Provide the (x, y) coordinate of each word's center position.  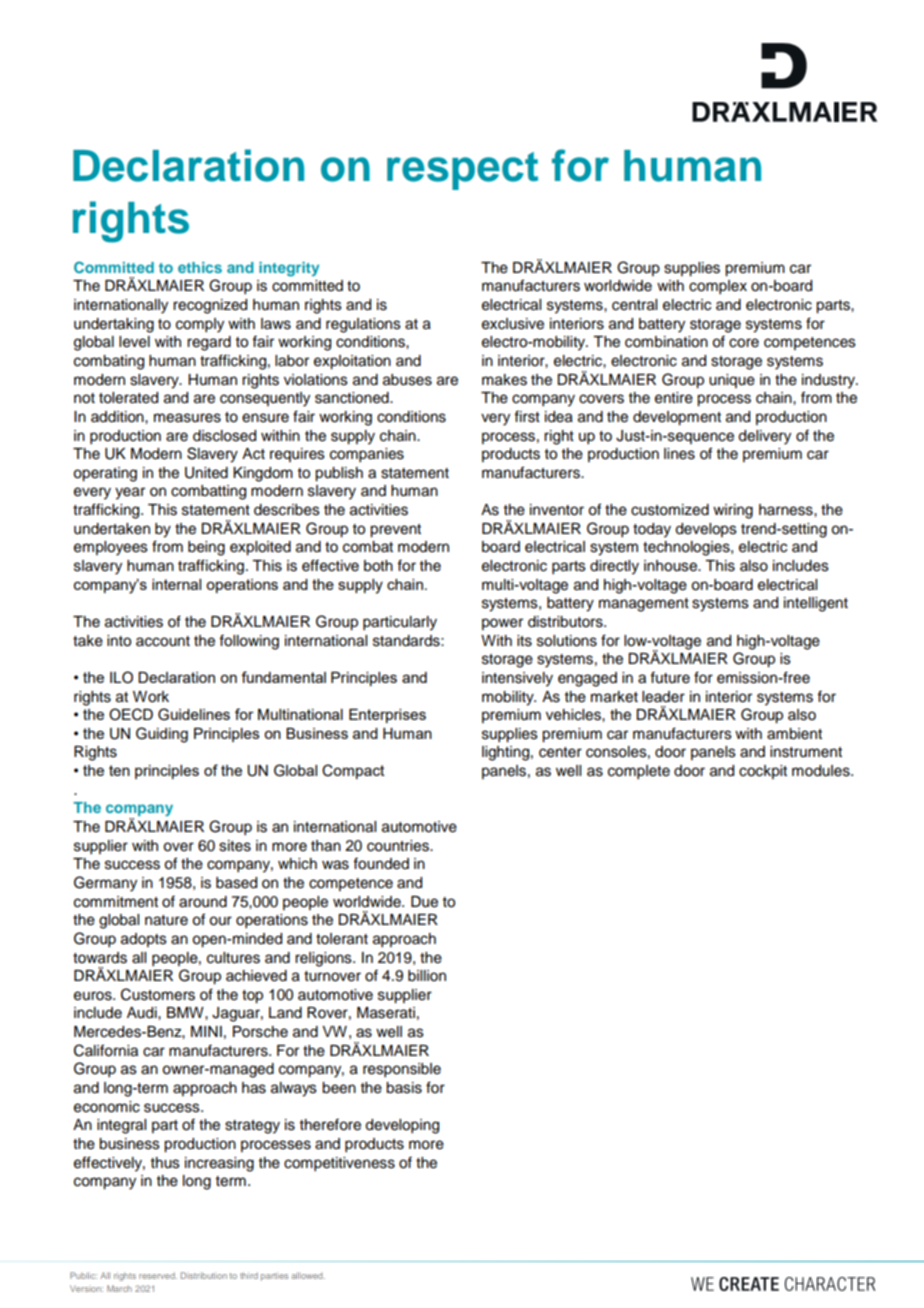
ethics (200, 267)
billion (427, 976)
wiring (733, 511)
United (206, 473)
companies (367, 455)
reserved (158, 1275)
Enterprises (387, 716)
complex (718, 287)
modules (822, 771)
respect (462, 171)
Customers (158, 994)
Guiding (162, 735)
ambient (794, 734)
